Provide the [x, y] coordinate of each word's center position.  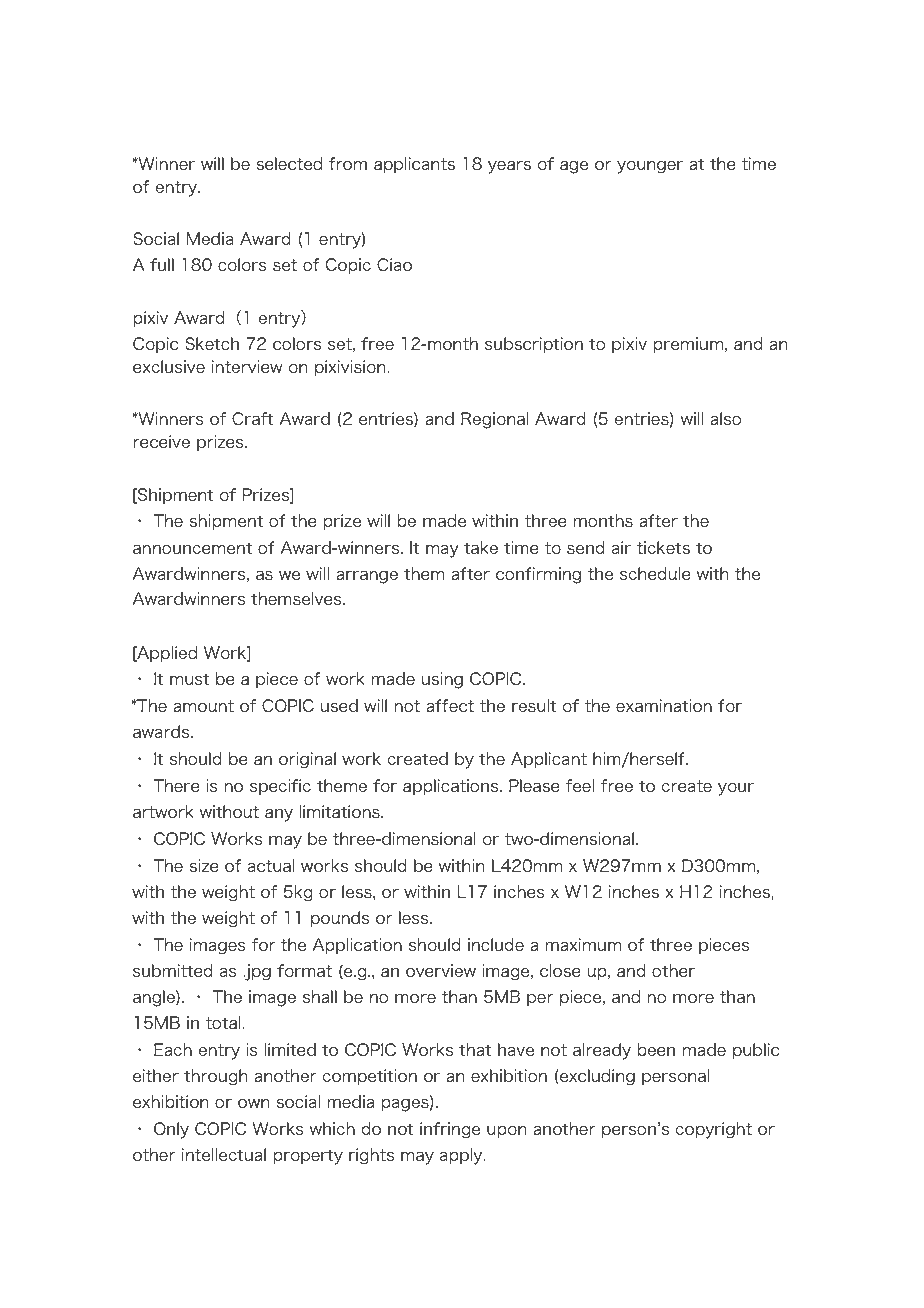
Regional [494, 420]
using [442, 680]
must [189, 679]
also [726, 418]
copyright [713, 1130]
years [509, 167]
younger [650, 167]
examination [664, 705]
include [496, 944]
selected [289, 163]
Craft [253, 418]
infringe [450, 1130]
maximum [583, 944]
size [204, 865]
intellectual [224, 1154]
